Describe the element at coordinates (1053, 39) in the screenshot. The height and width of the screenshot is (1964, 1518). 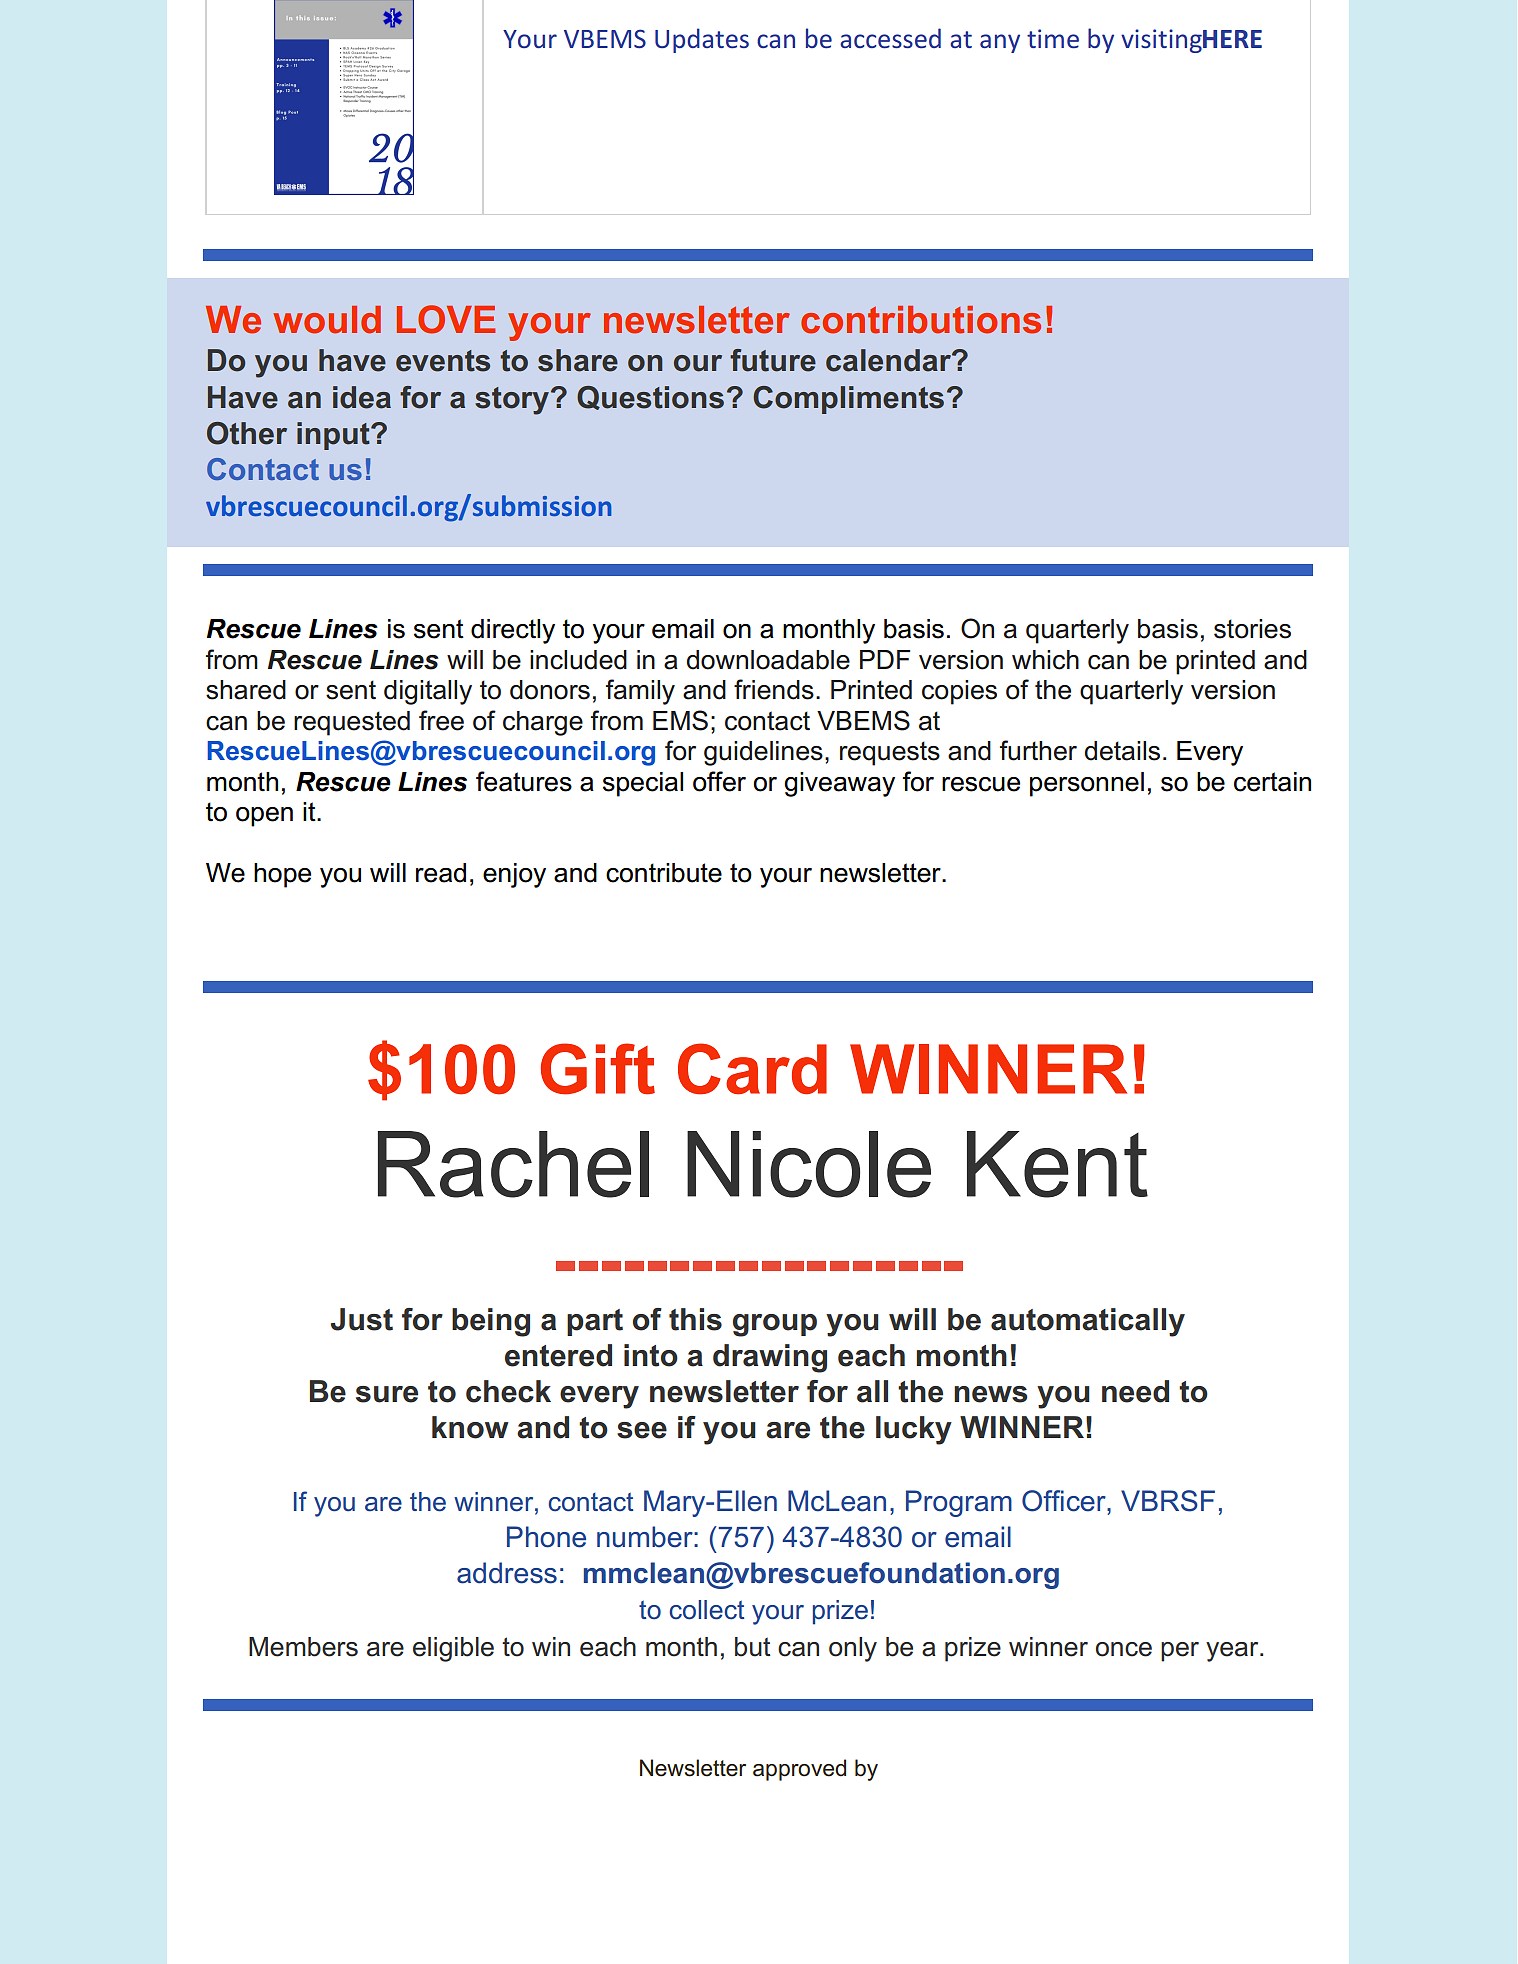
I see `time` at that location.
